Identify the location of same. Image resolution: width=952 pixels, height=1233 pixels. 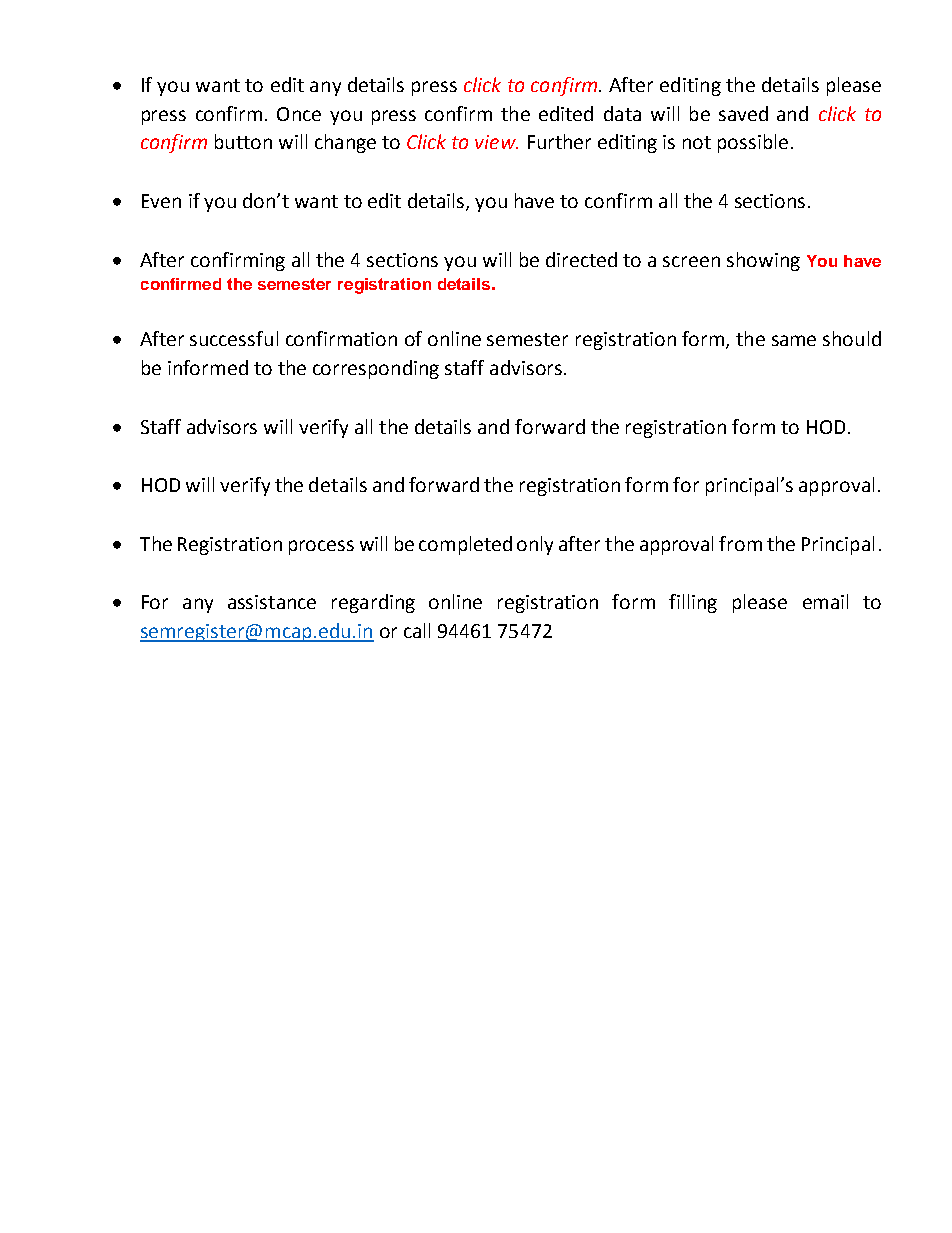
(794, 340).
